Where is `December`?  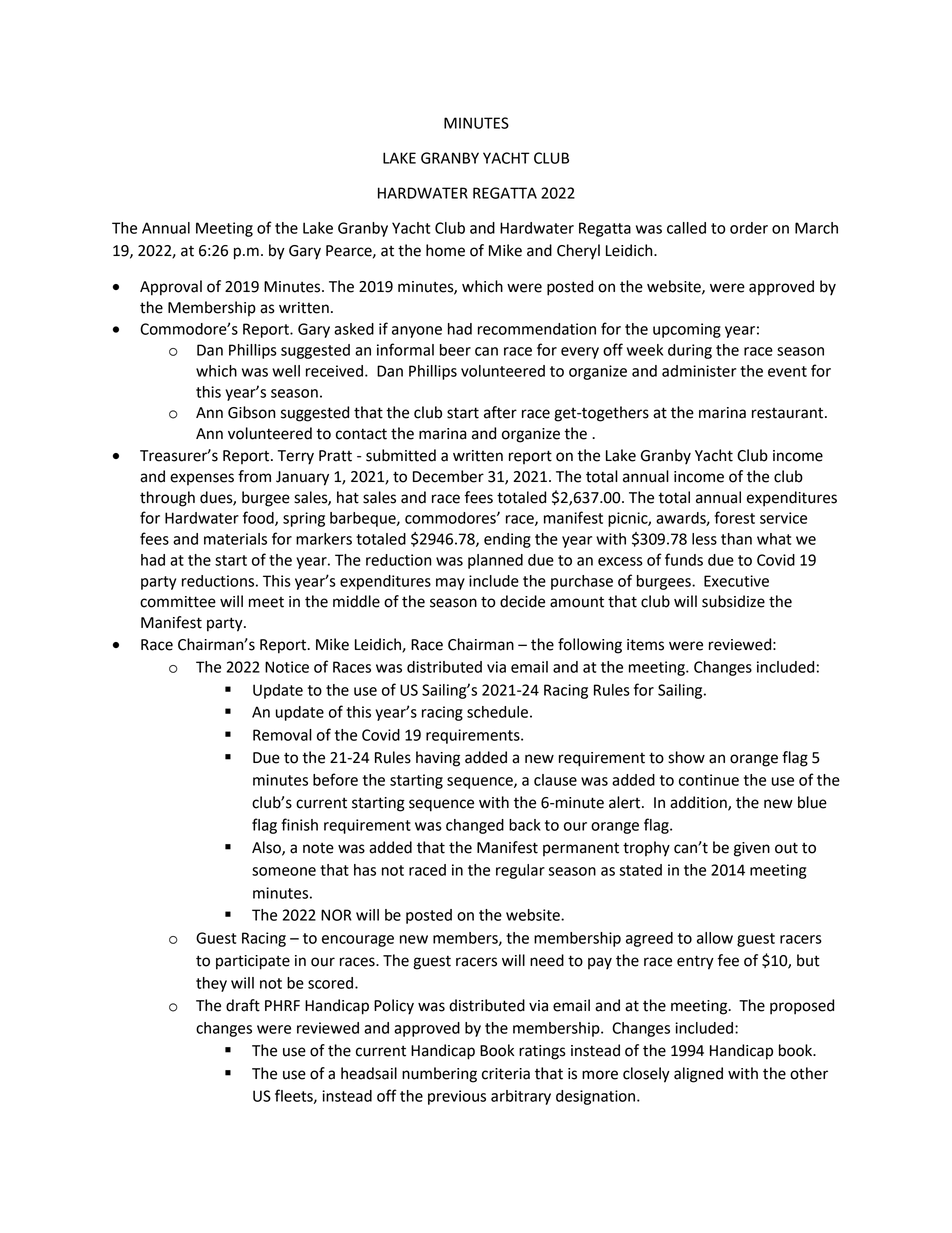 December is located at coordinates (448, 476).
